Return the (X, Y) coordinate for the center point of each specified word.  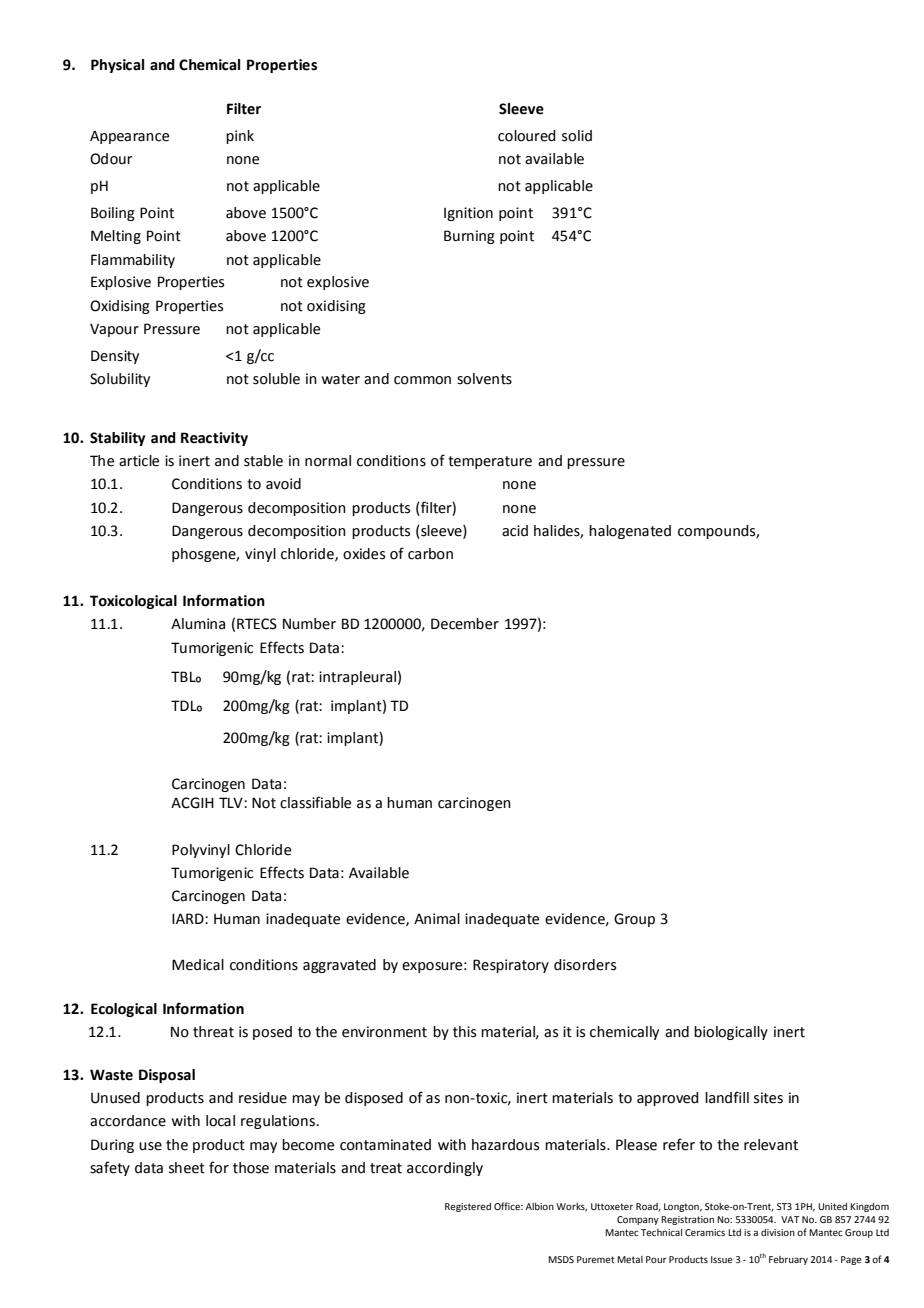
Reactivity (214, 439)
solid (577, 136)
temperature (490, 462)
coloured (526, 136)
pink (240, 137)
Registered (468, 1207)
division (778, 1232)
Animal (437, 919)
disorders (585, 965)
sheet (187, 1168)
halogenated (630, 532)
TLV (232, 802)
